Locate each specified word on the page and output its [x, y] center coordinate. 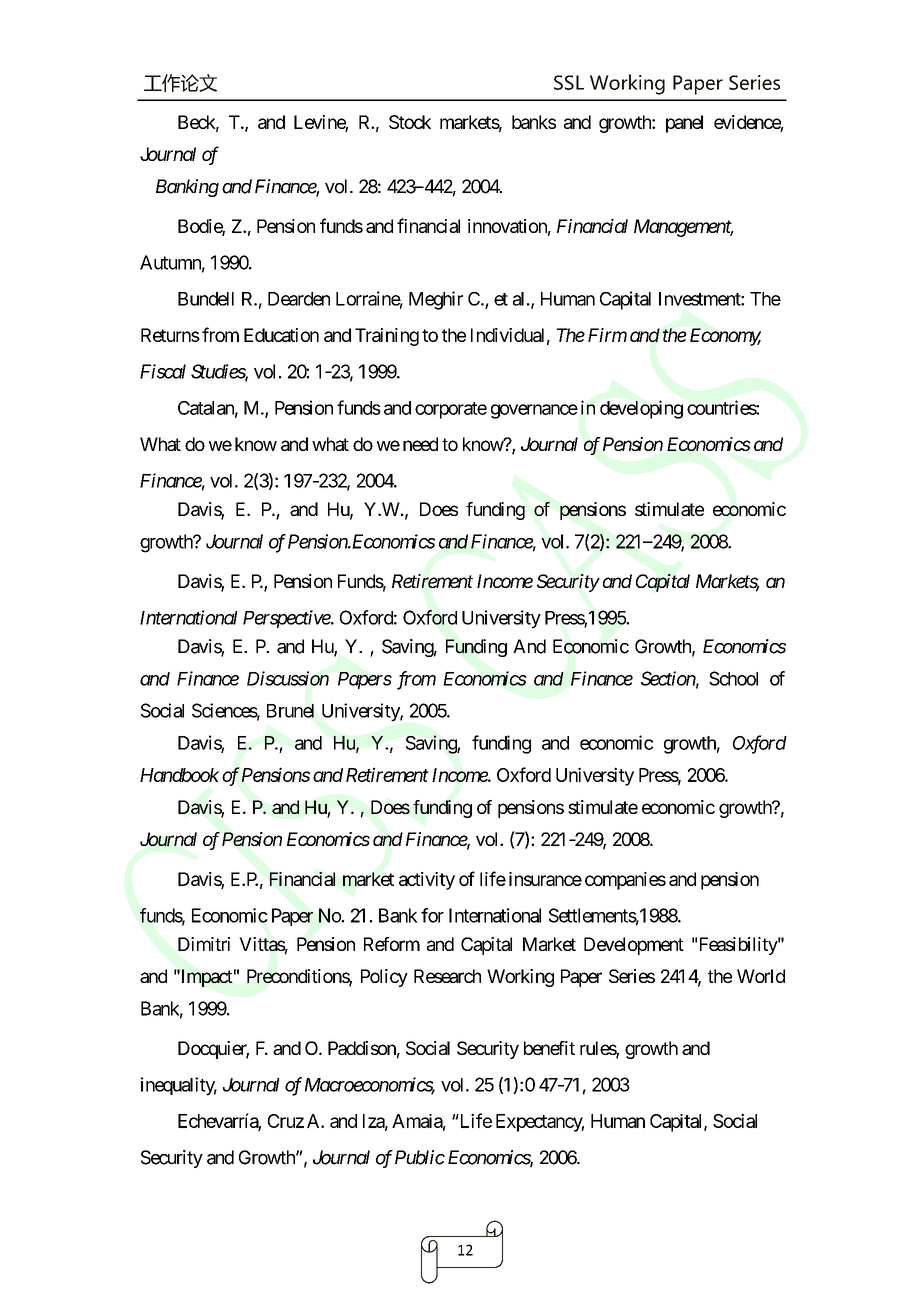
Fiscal [163, 371]
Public [420, 1157]
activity [427, 881]
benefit [549, 1048]
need [420, 444]
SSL [569, 82]
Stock [410, 122]
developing [641, 409]
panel [684, 124]
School [733, 678]
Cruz [286, 1121]
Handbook [180, 775]
